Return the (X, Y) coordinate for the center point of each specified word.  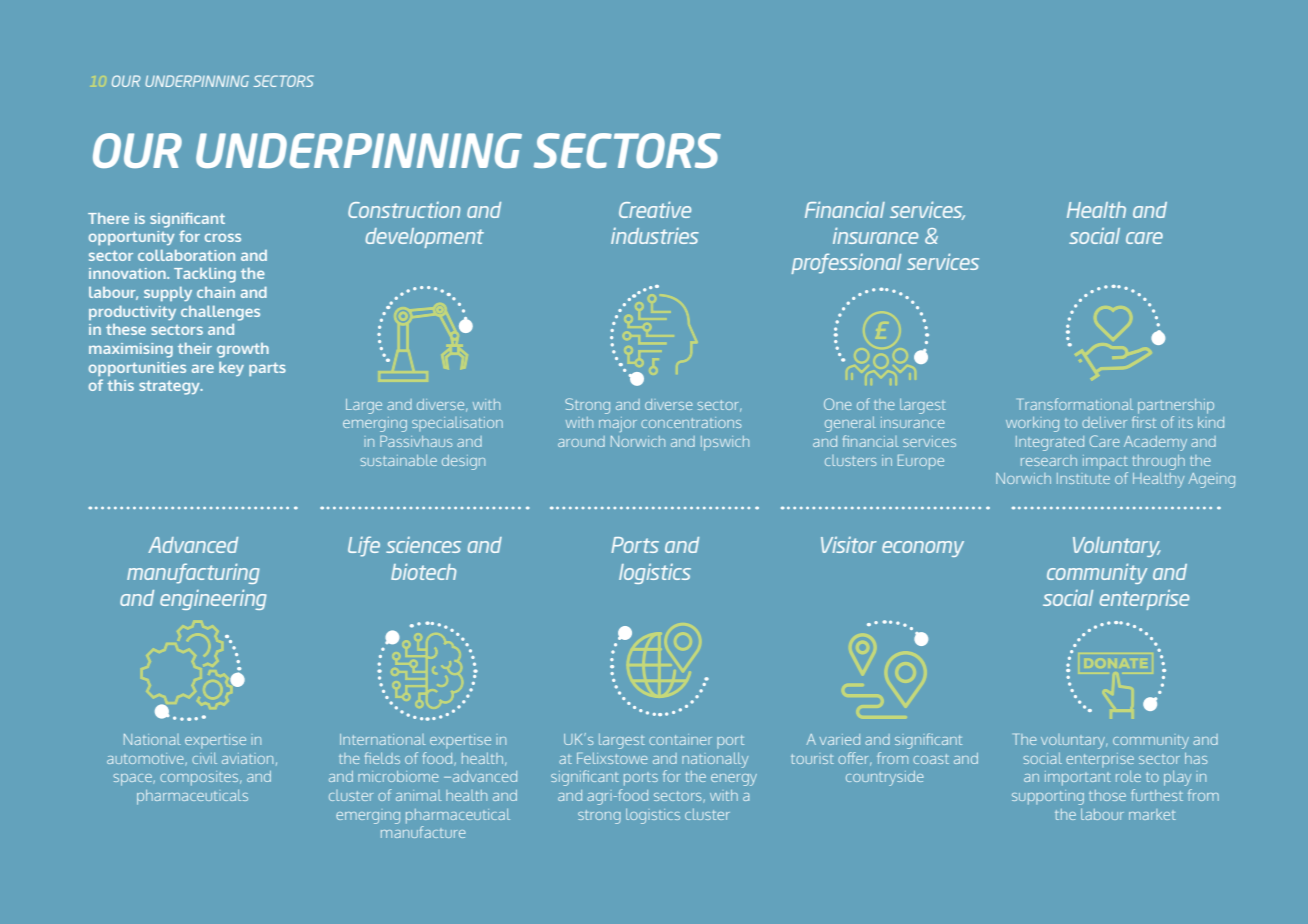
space (133, 780)
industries (655, 236)
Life (364, 546)
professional (846, 263)
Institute (1083, 478)
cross (223, 237)
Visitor (849, 545)
